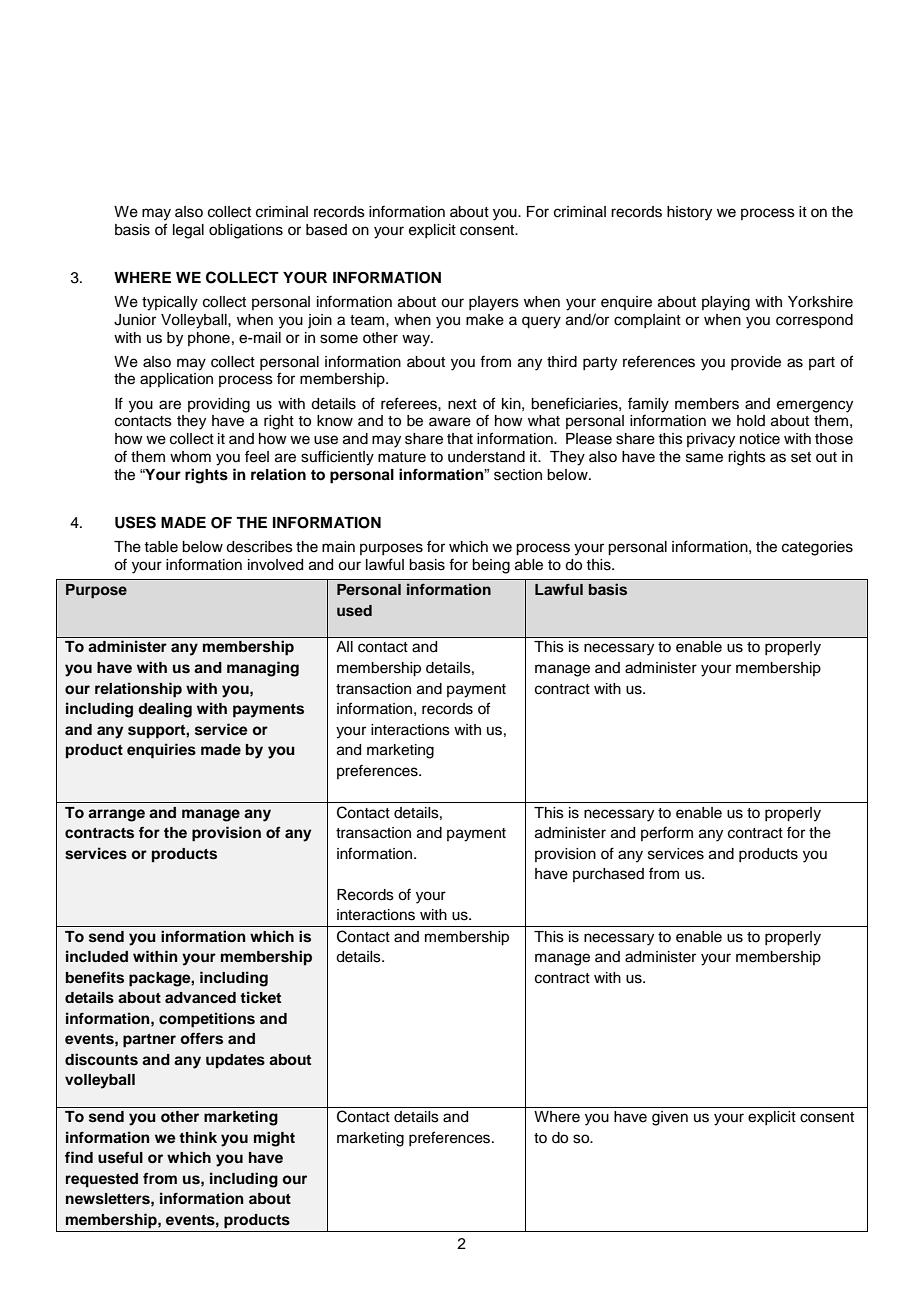 The height and width of the image is (1308, 924). Describe the element at coordinates (608, 875) in the image. I see `purchased` at that location.
